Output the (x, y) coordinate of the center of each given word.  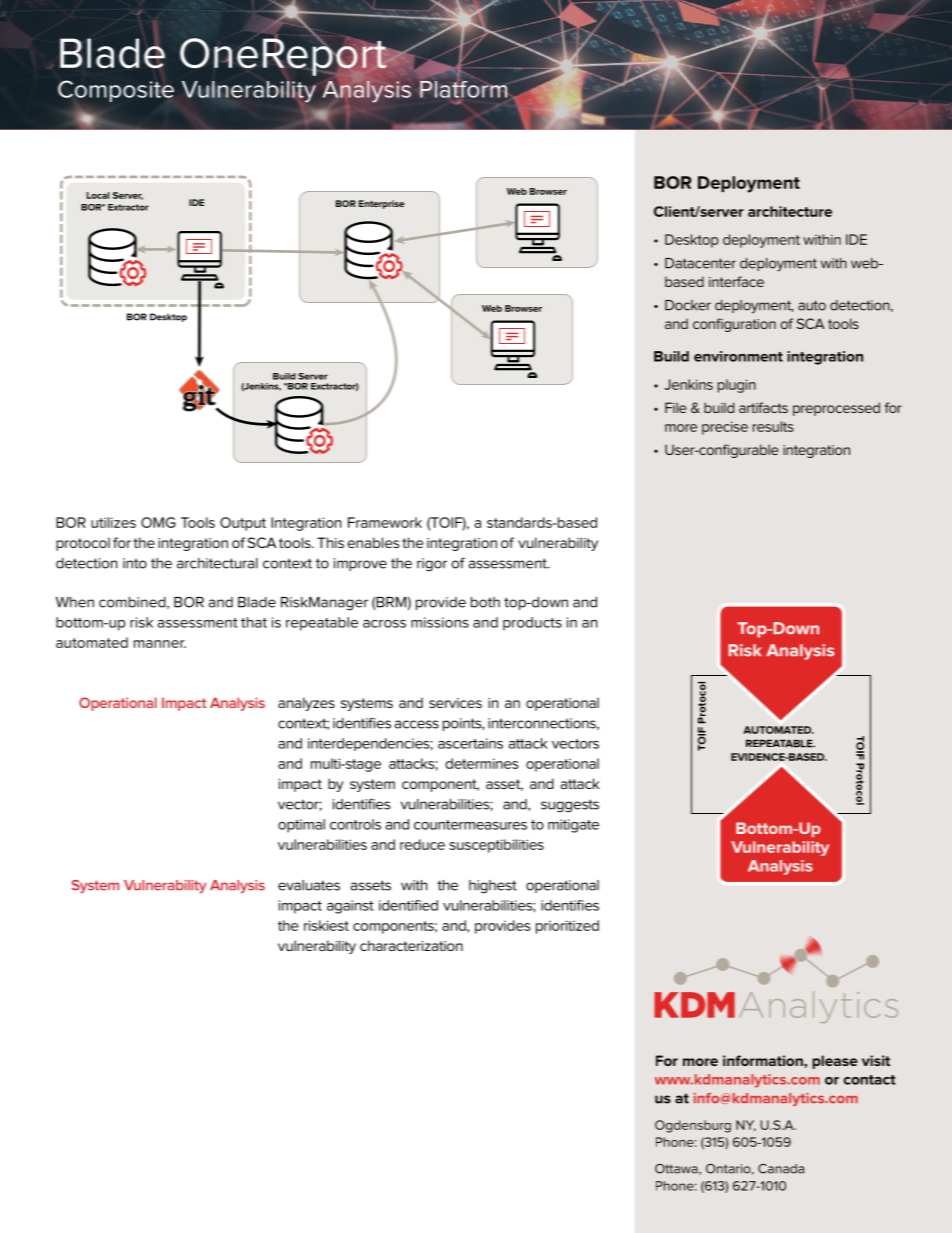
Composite (116, 91)
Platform (463, 88)
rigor (432, 565)
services (455, 703)
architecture (790, 211)
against (350, 907)
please (835, 1062)
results (773, 426)
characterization (411, 945)
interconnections (543, 724)
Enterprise (381, 204)
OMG (158, 522)
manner (160, 644)
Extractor (128, 207)
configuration (734, 325)
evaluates (309, 885)
